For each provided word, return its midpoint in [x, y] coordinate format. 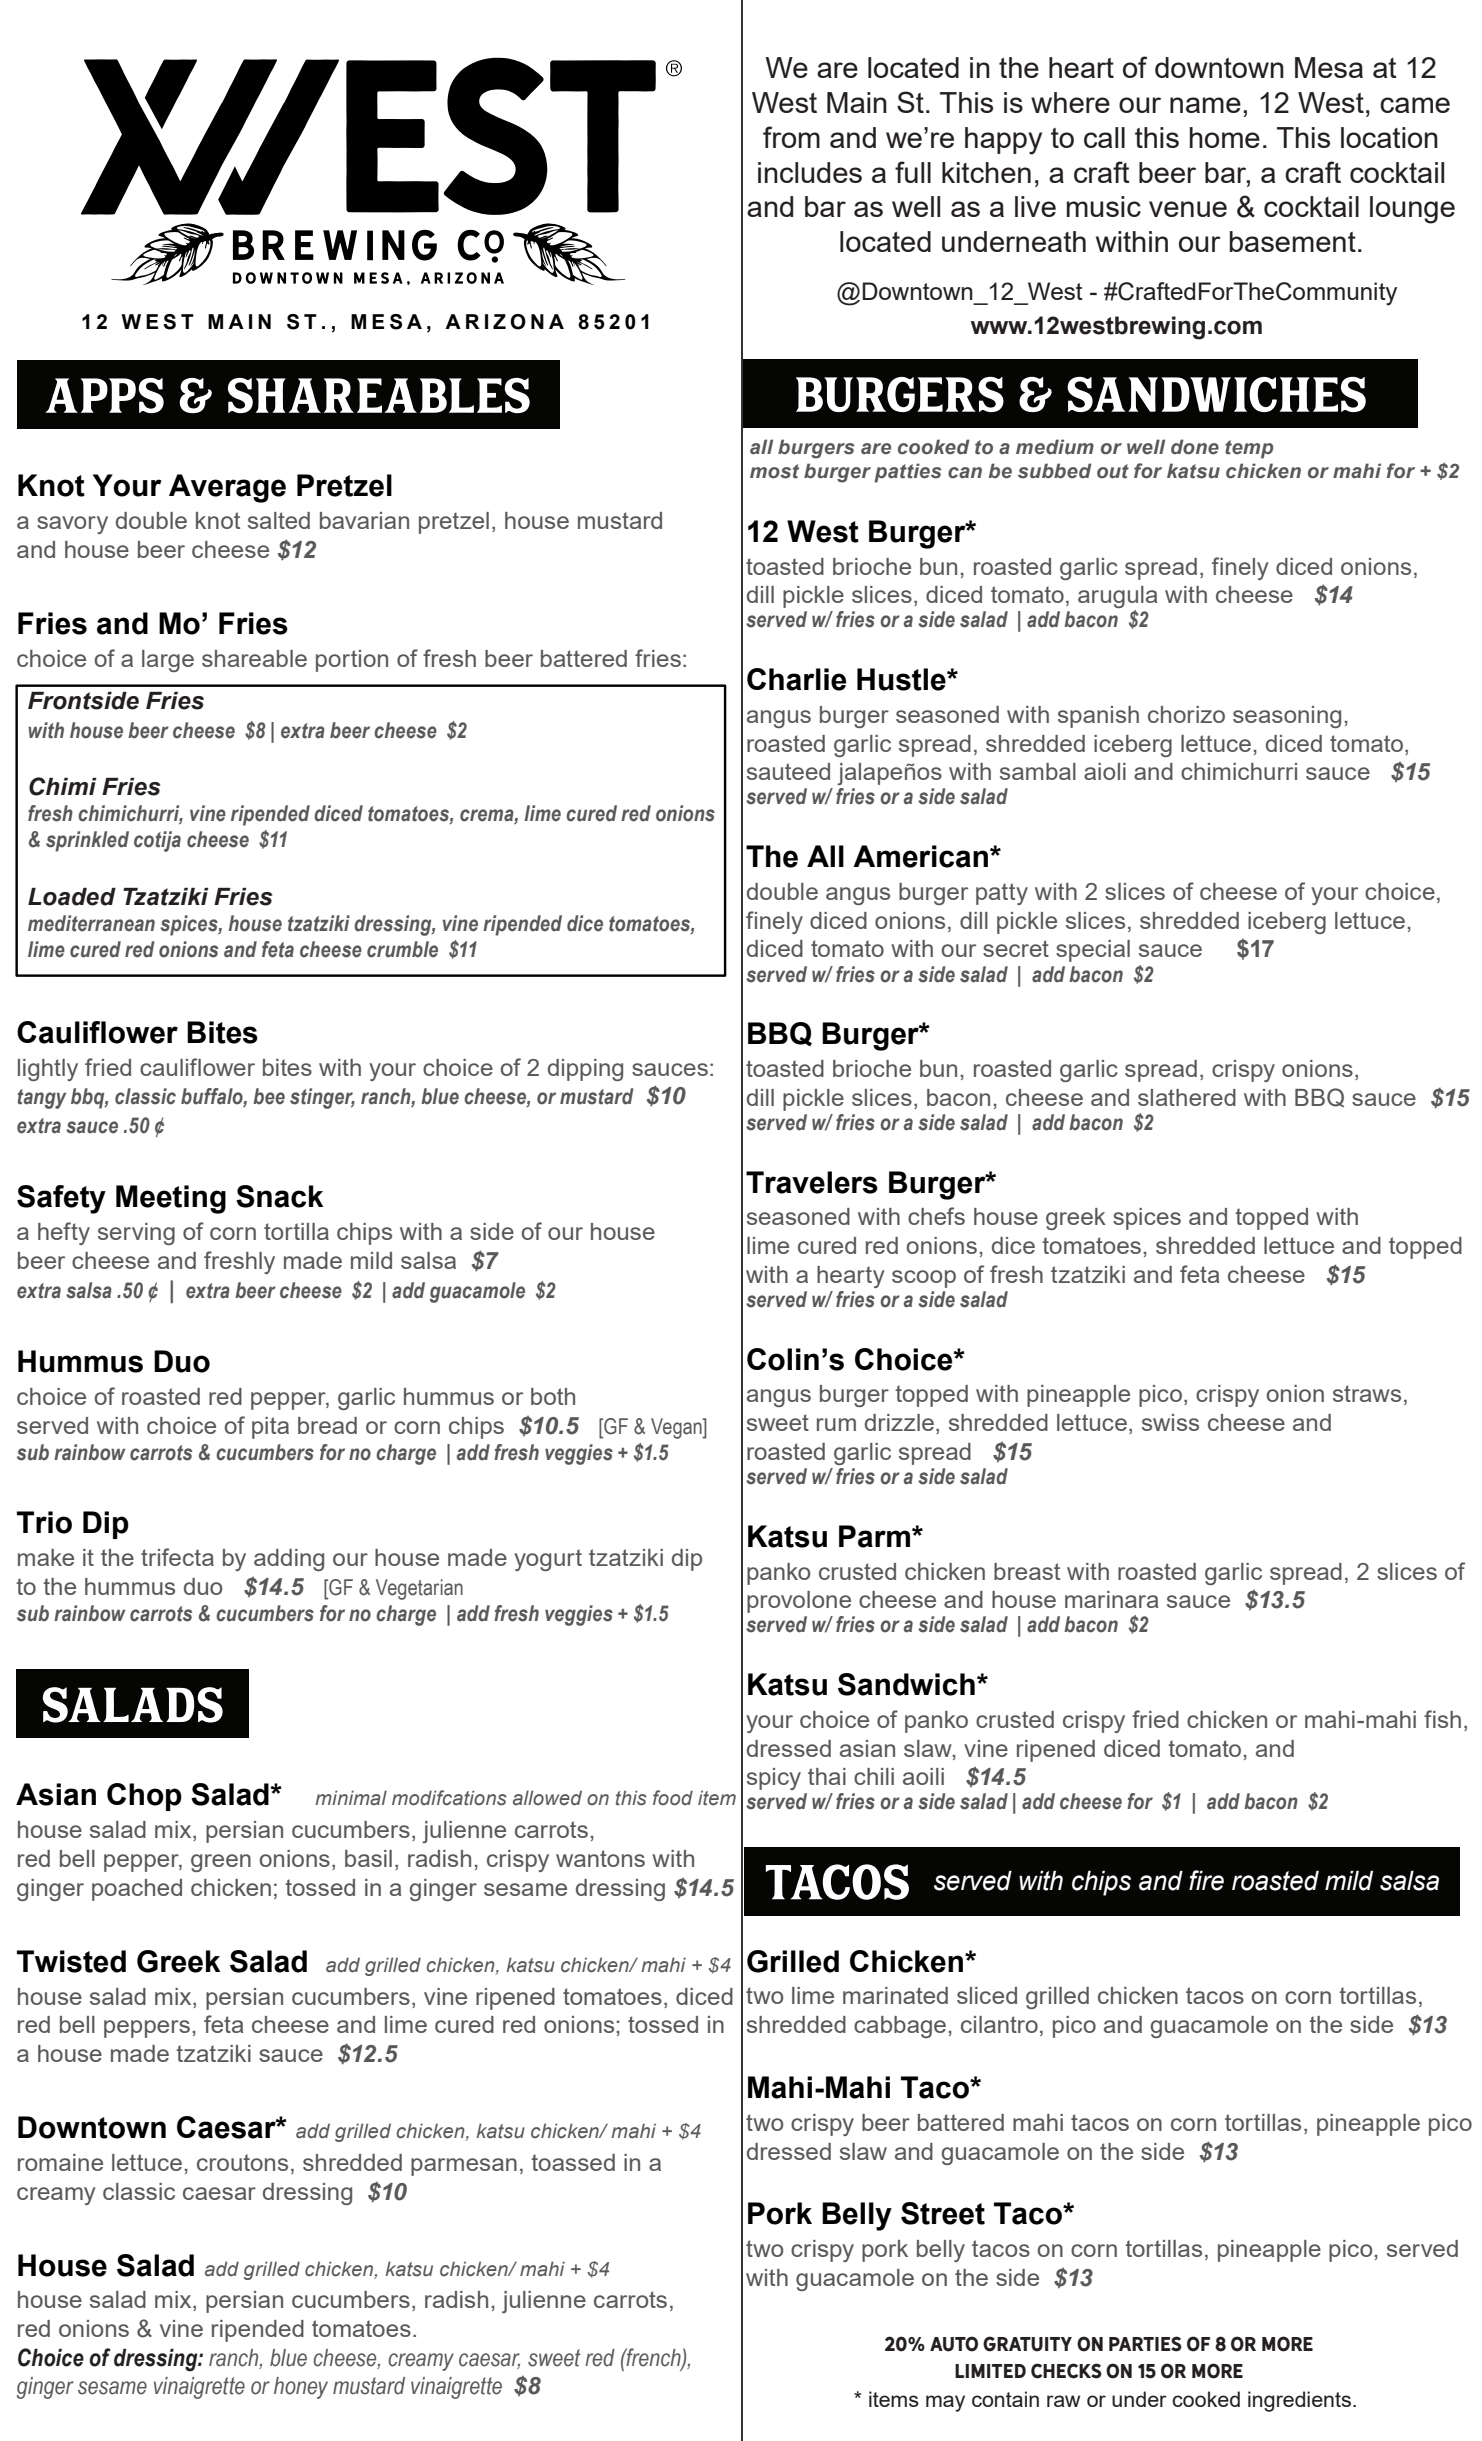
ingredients [1299, 2401]
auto [954, 2344]
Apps [104, 395]
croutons [242, 2162]
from [791, 137]
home [1225, 137]
